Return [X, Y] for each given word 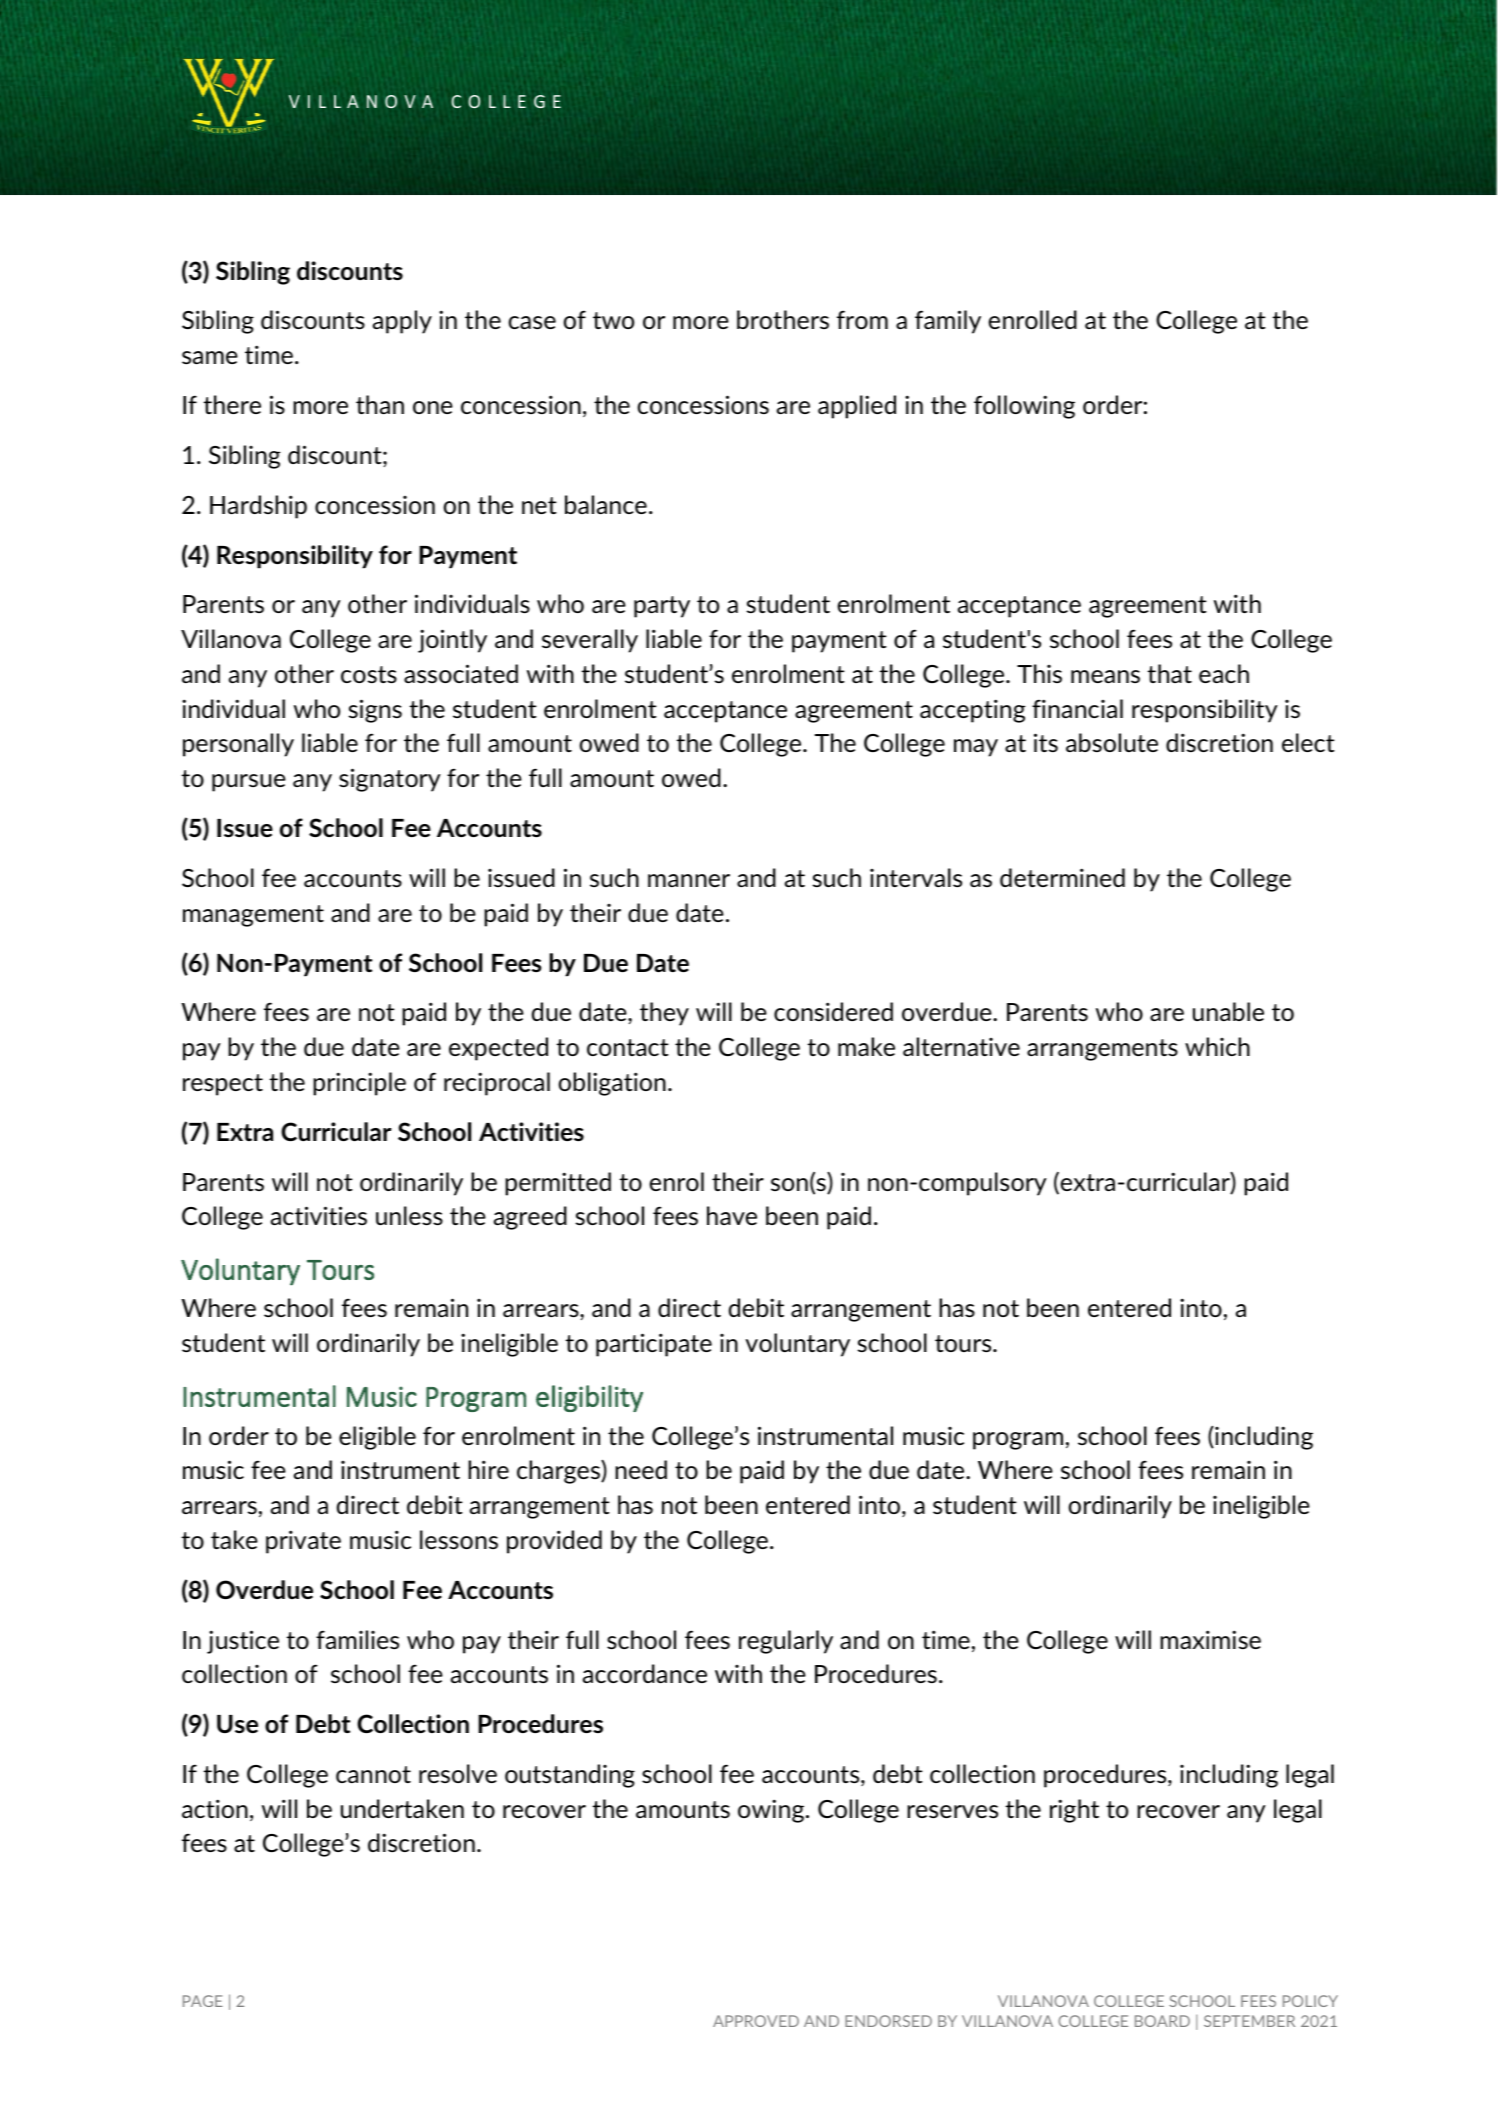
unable [1228, 1011]
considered [833, 1011]
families [357, 1639]
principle [359, 1084]
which [1217, 1046]
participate [654, 1345]
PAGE [203, 2001]
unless [409, 1215]
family [948, 322]
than [380, 404]
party [662, 607]
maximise [1210, 1639]
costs [369, 674]
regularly [786, 1642]
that [1169, 673]
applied [857, 407]
